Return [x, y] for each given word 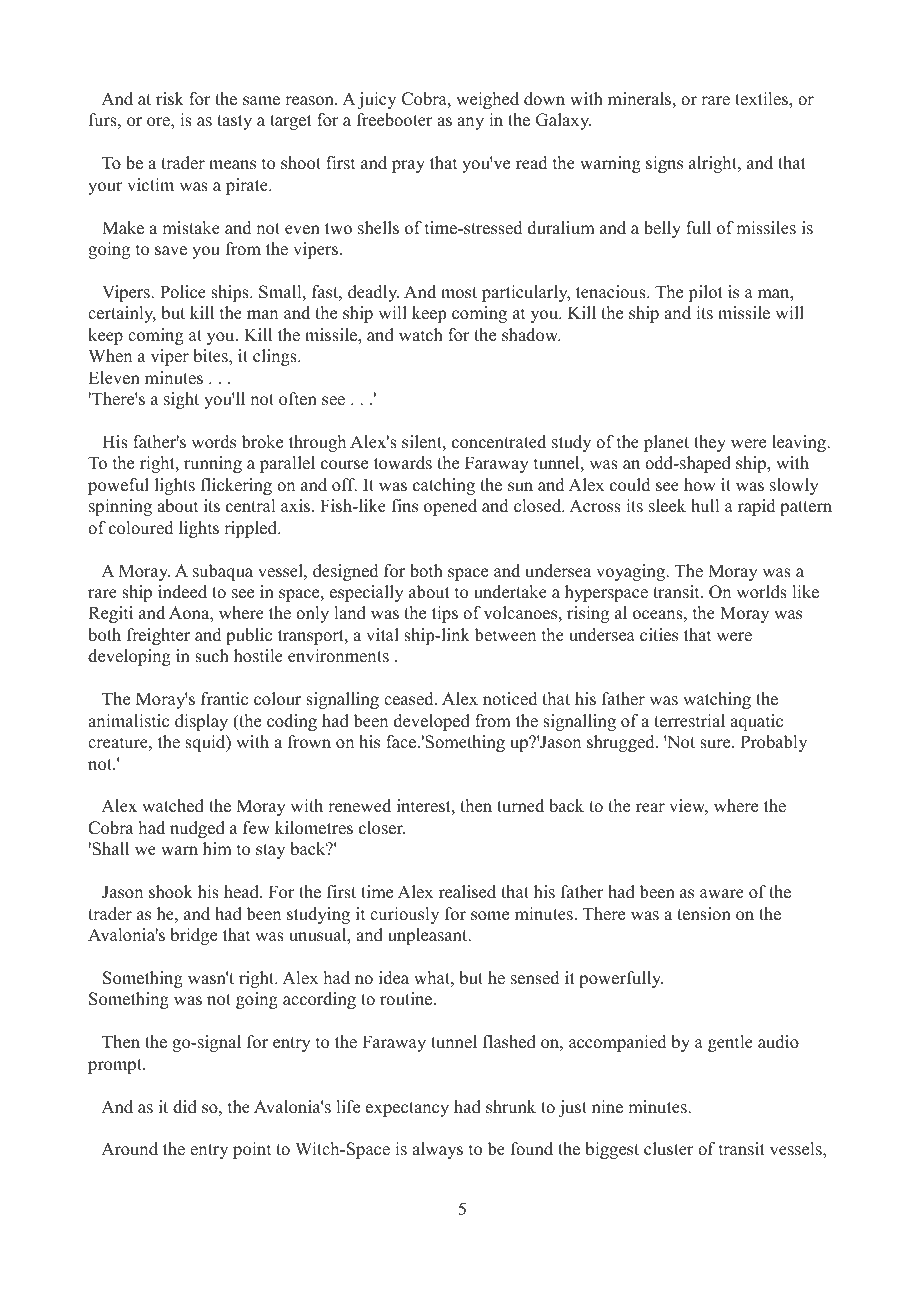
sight [181, 400]
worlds [761, 592]
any [470, 123]
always [437, 1150]
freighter [158, 636]
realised [467, 892]
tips [445, 614]
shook [171, 892]
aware [722, 894]
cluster [669, 1149]
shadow [531, 335]
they [710, 443]
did [185, 1107]
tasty [234, 122]
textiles [762, 99]
